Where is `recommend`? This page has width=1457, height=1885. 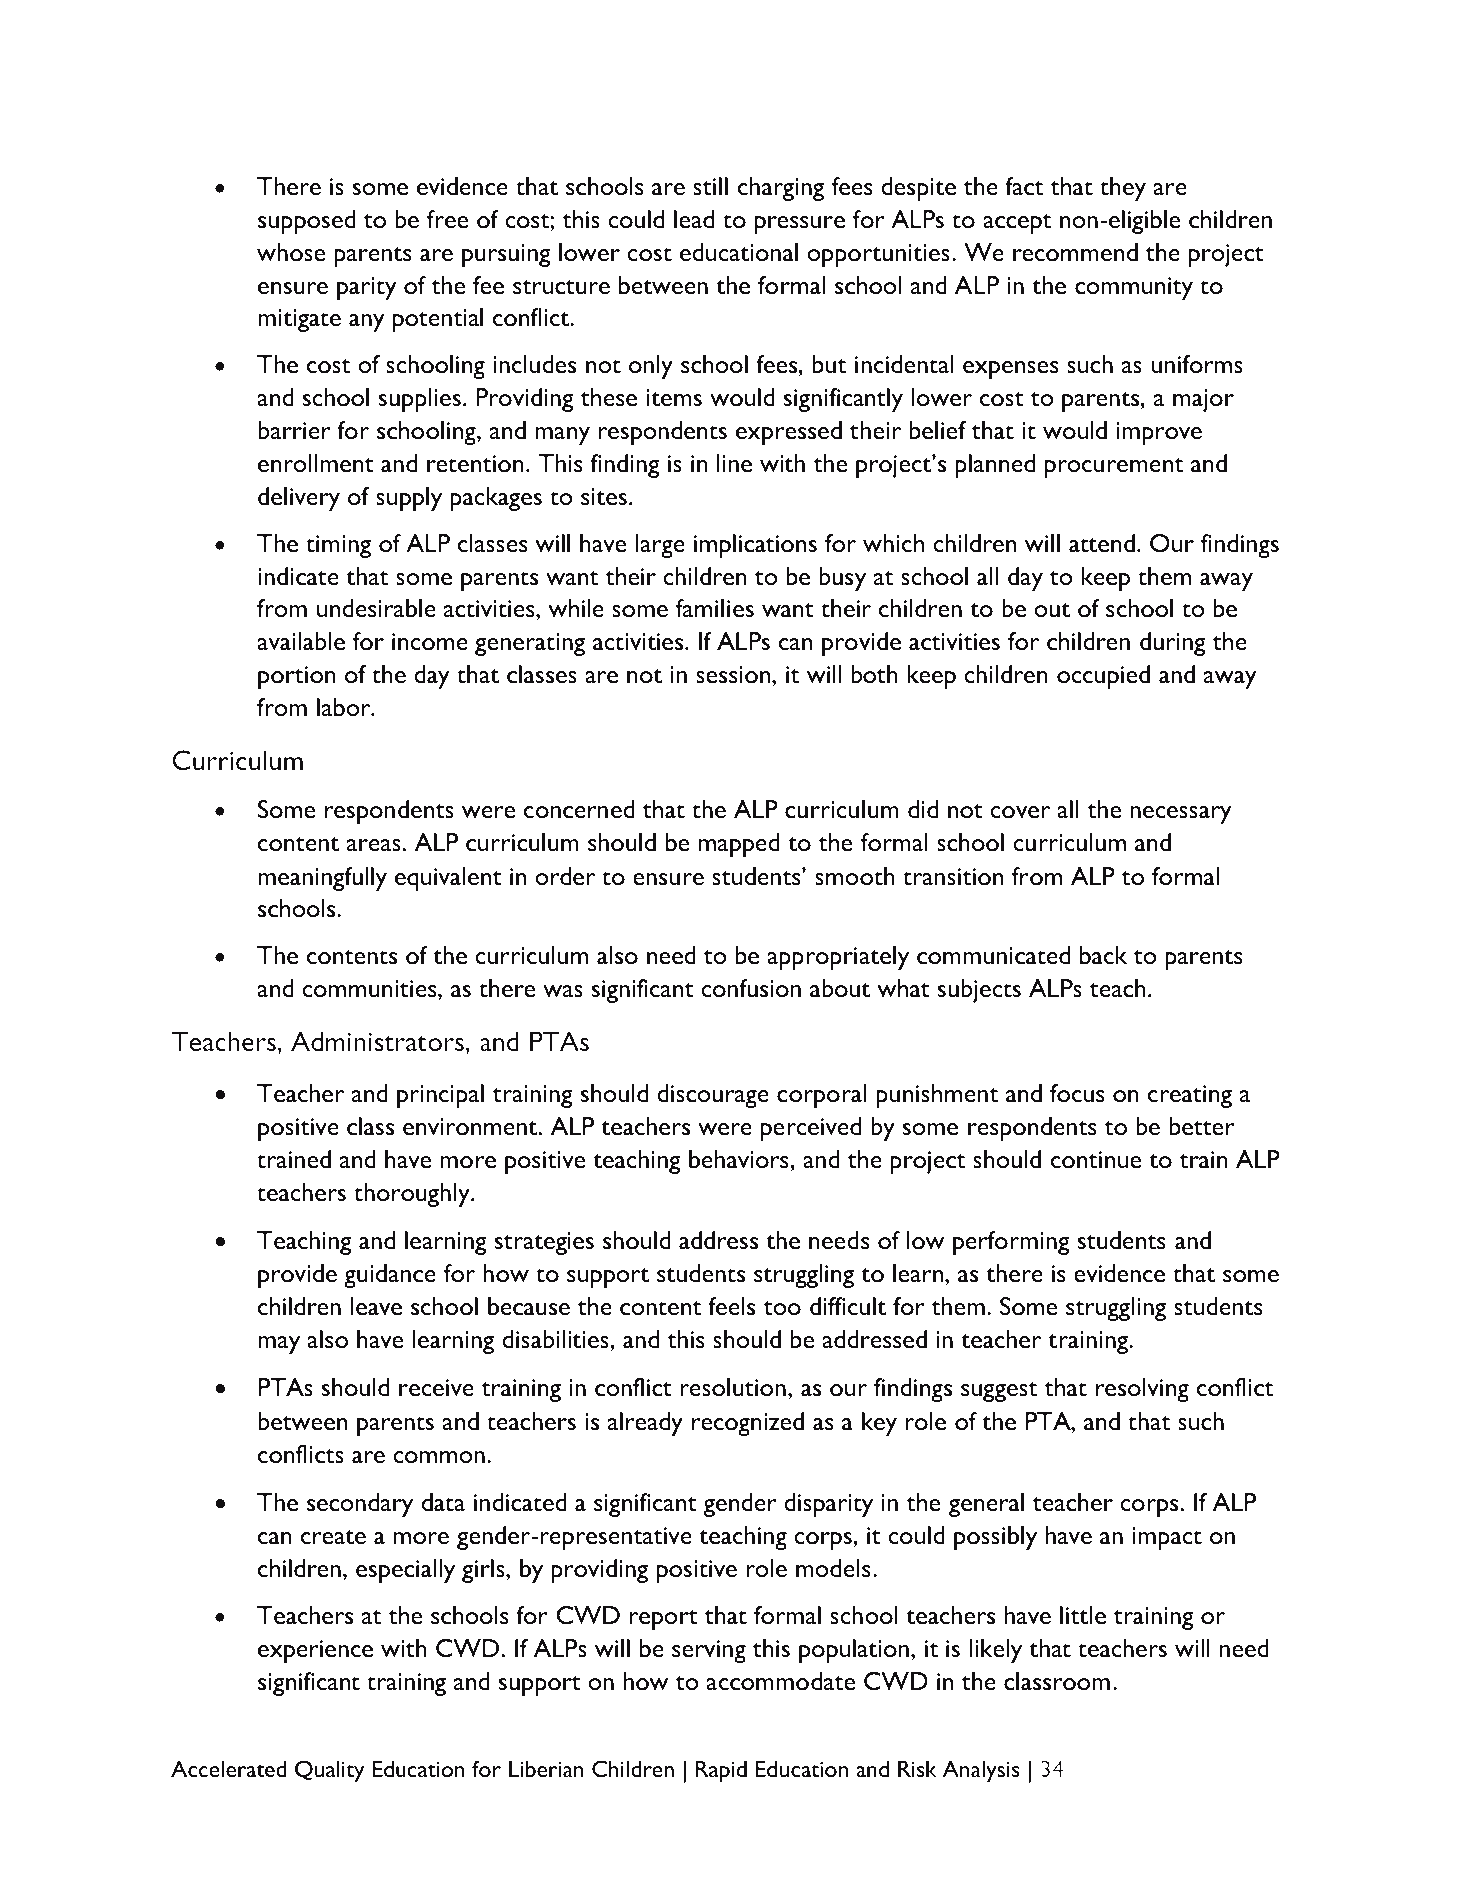 recommend is located at coordinates (1075, 252).
